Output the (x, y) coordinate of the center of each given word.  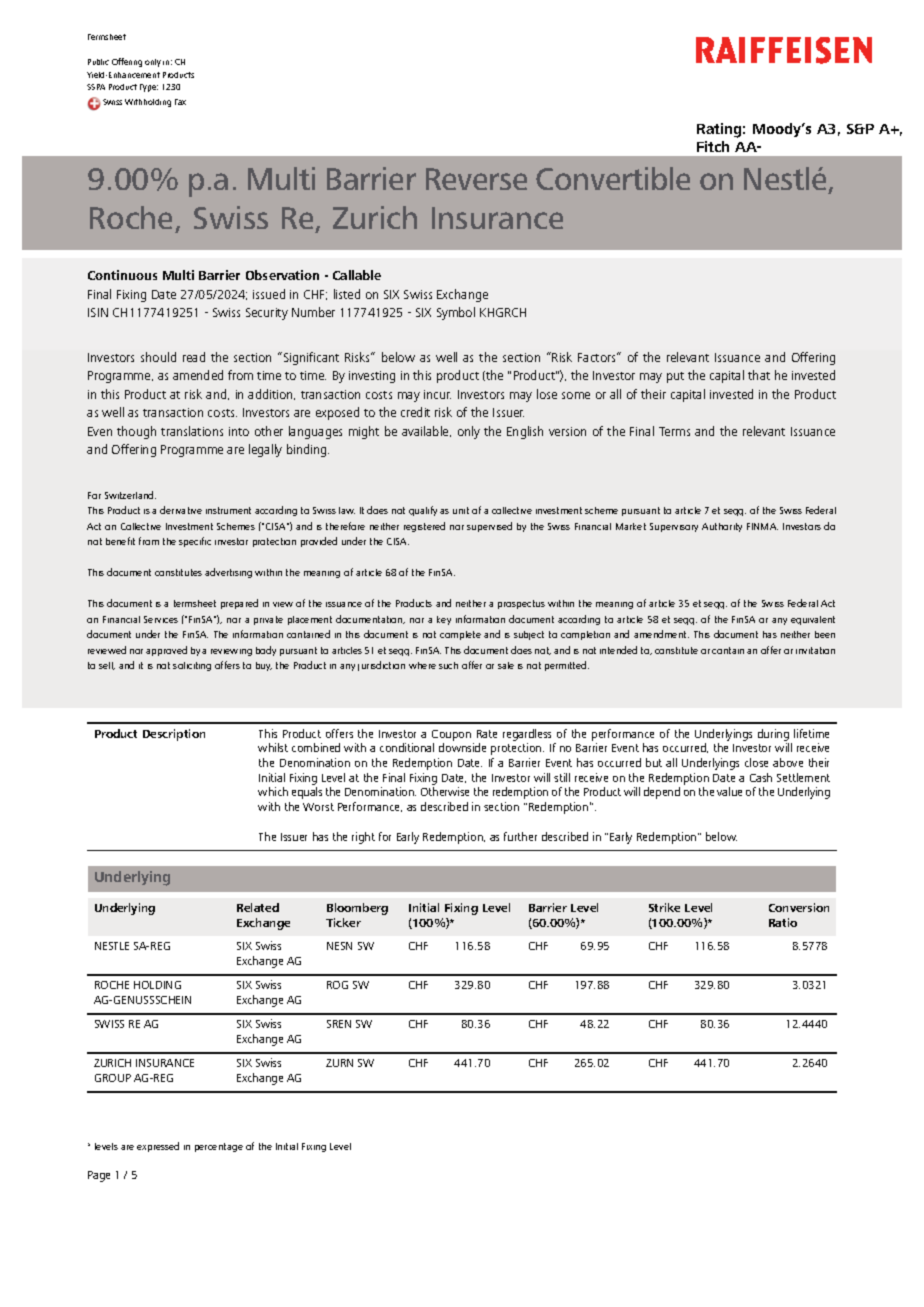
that (759, 375)
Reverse (476, 179)
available (426, 431)
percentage (219, 1147)
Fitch (713, 146)
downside (462, 747)
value (729, 791)
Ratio (783, 922)
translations (192, 431)
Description (174, 735)
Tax (180, 102)
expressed (158, 1147)
